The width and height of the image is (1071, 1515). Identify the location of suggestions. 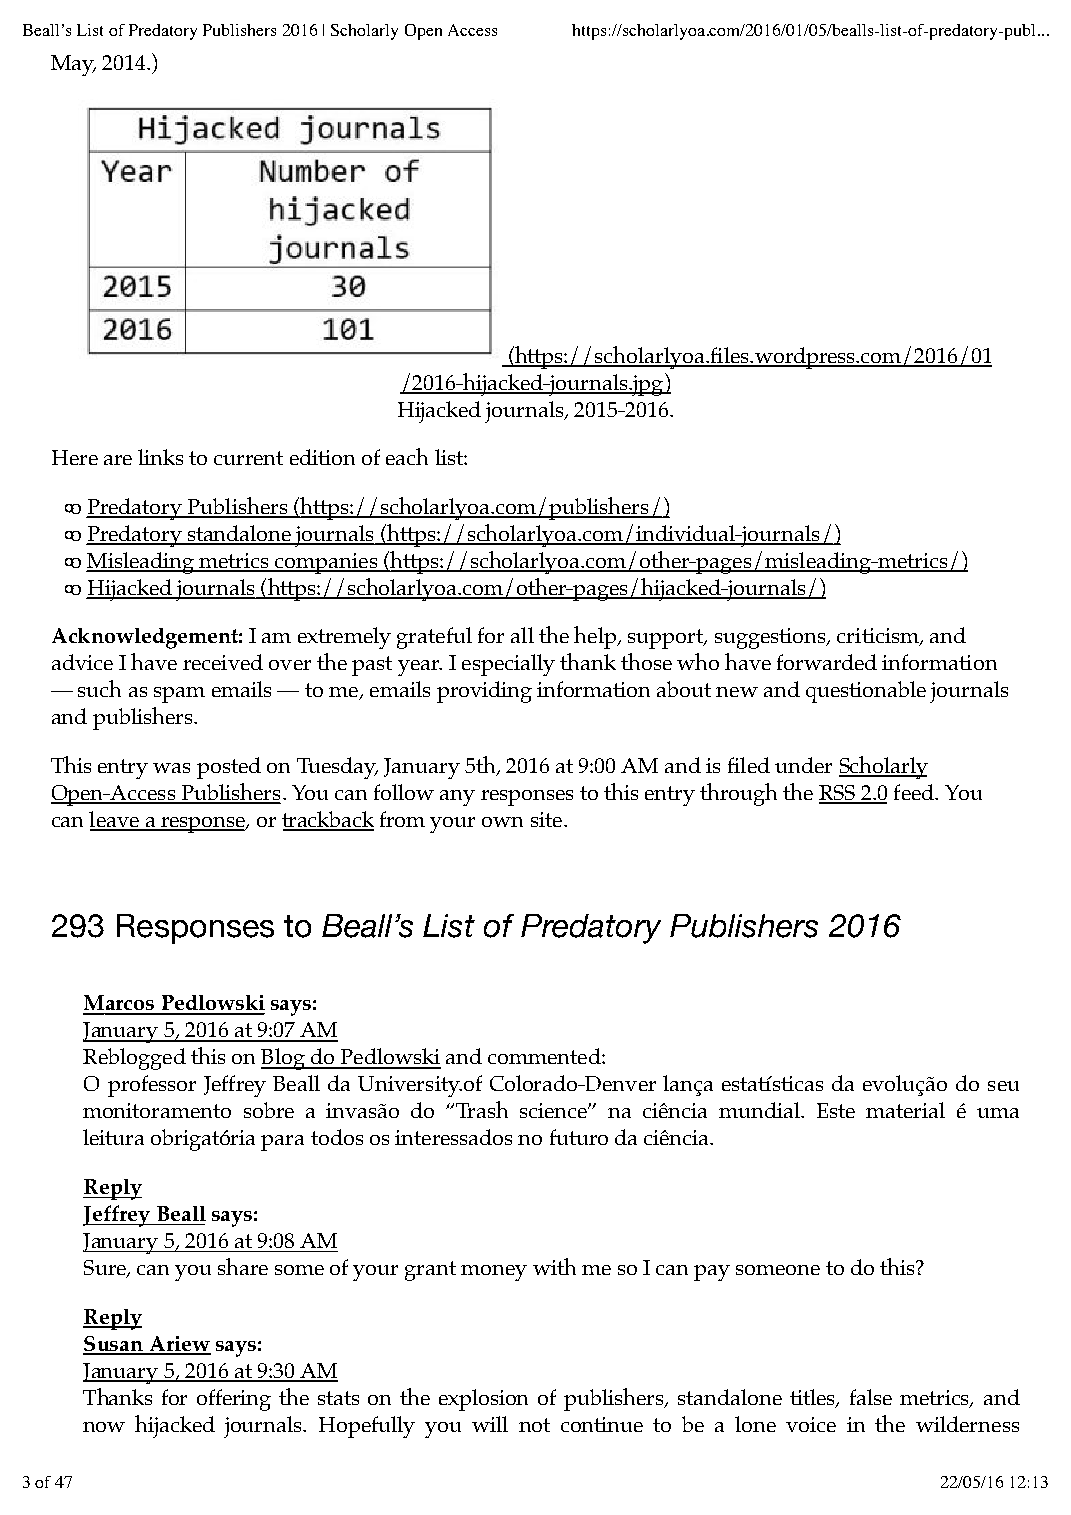
(771, 638).
